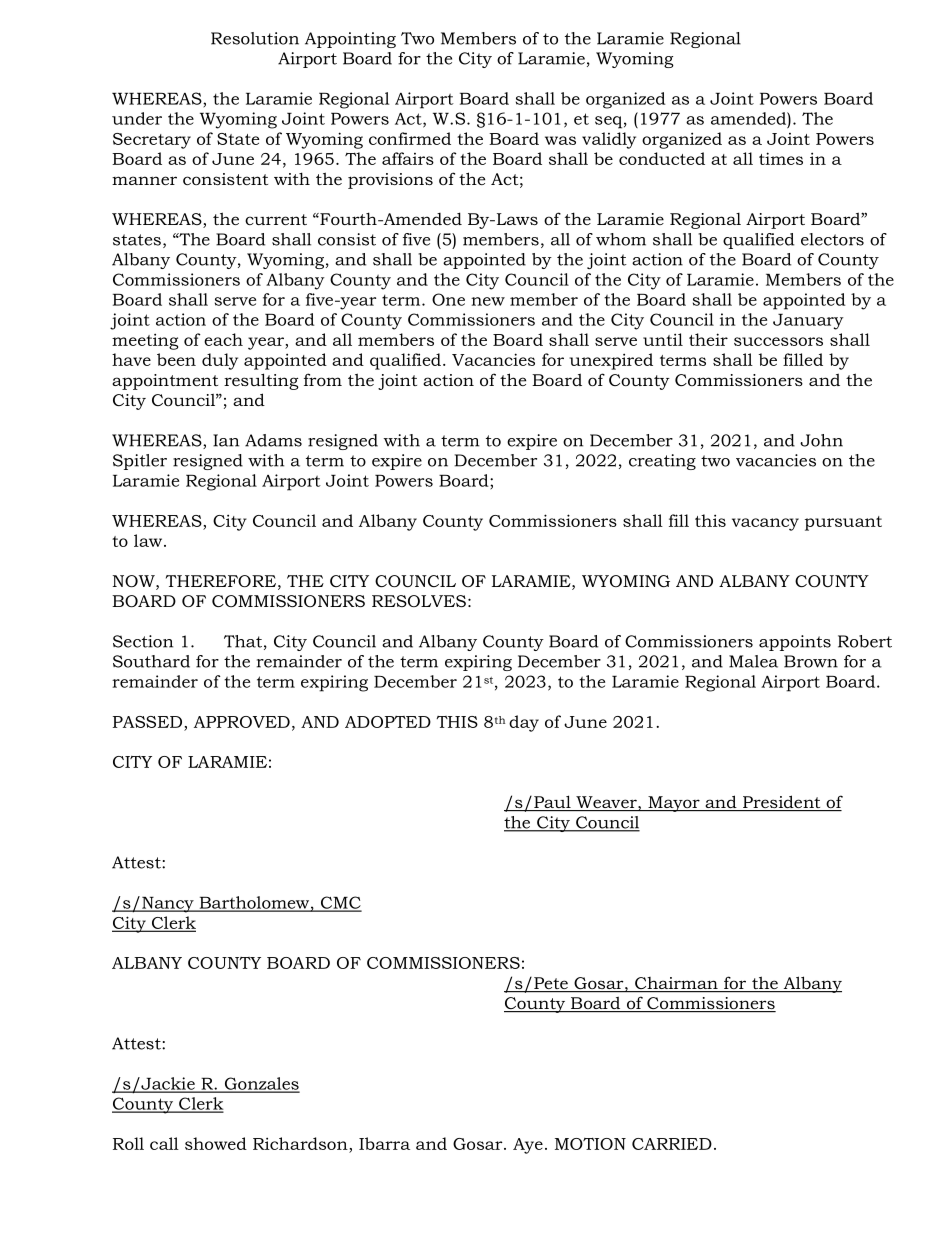 This page has width=952, height=1233. Describe the element at coordinates (795, 643) in the page. I see `appoints` at that location.
